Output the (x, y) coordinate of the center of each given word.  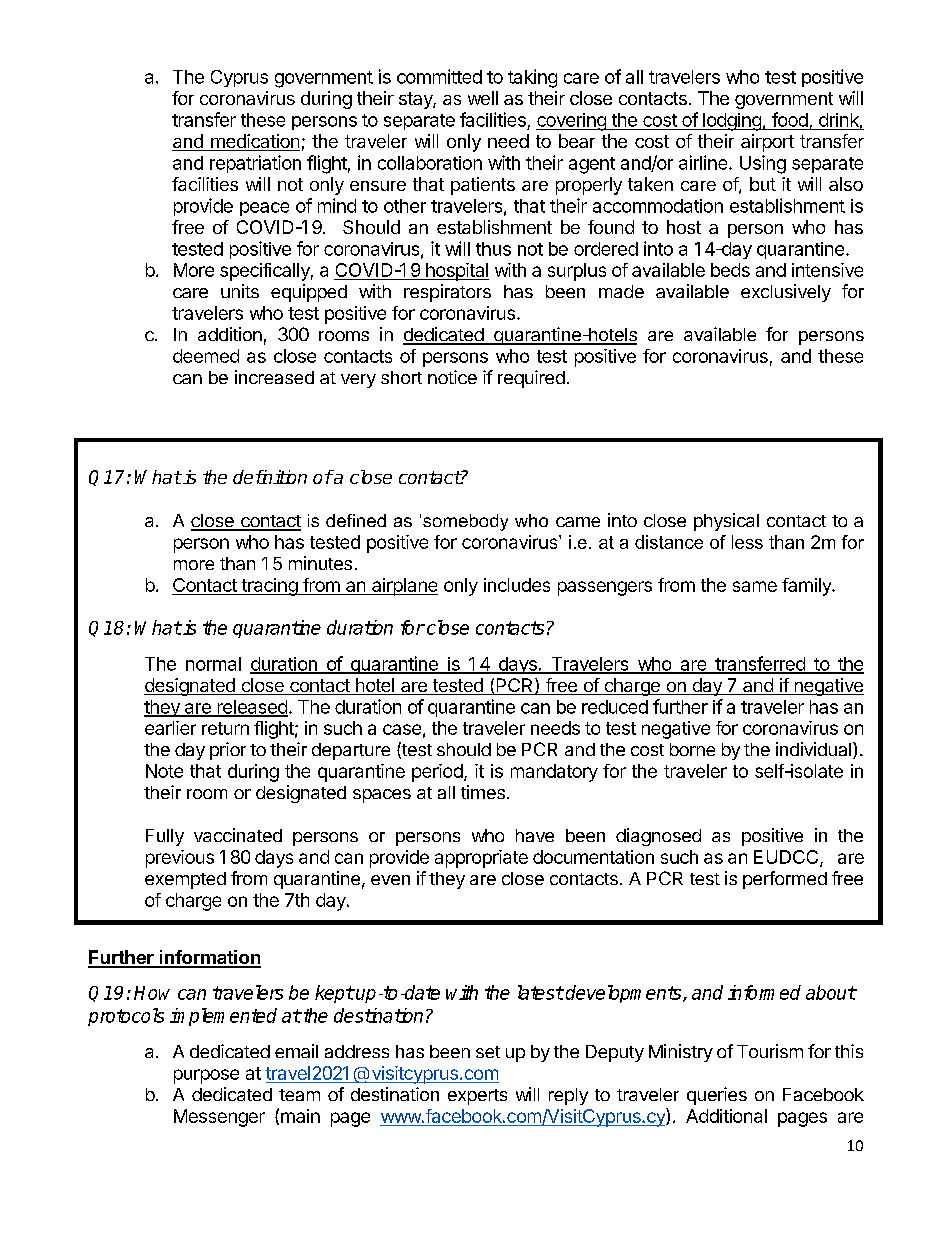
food (790, 119)
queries (717, 1096)
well (483, 98)
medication (254, 142)
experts (477, 1097)
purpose (206, 1076)
